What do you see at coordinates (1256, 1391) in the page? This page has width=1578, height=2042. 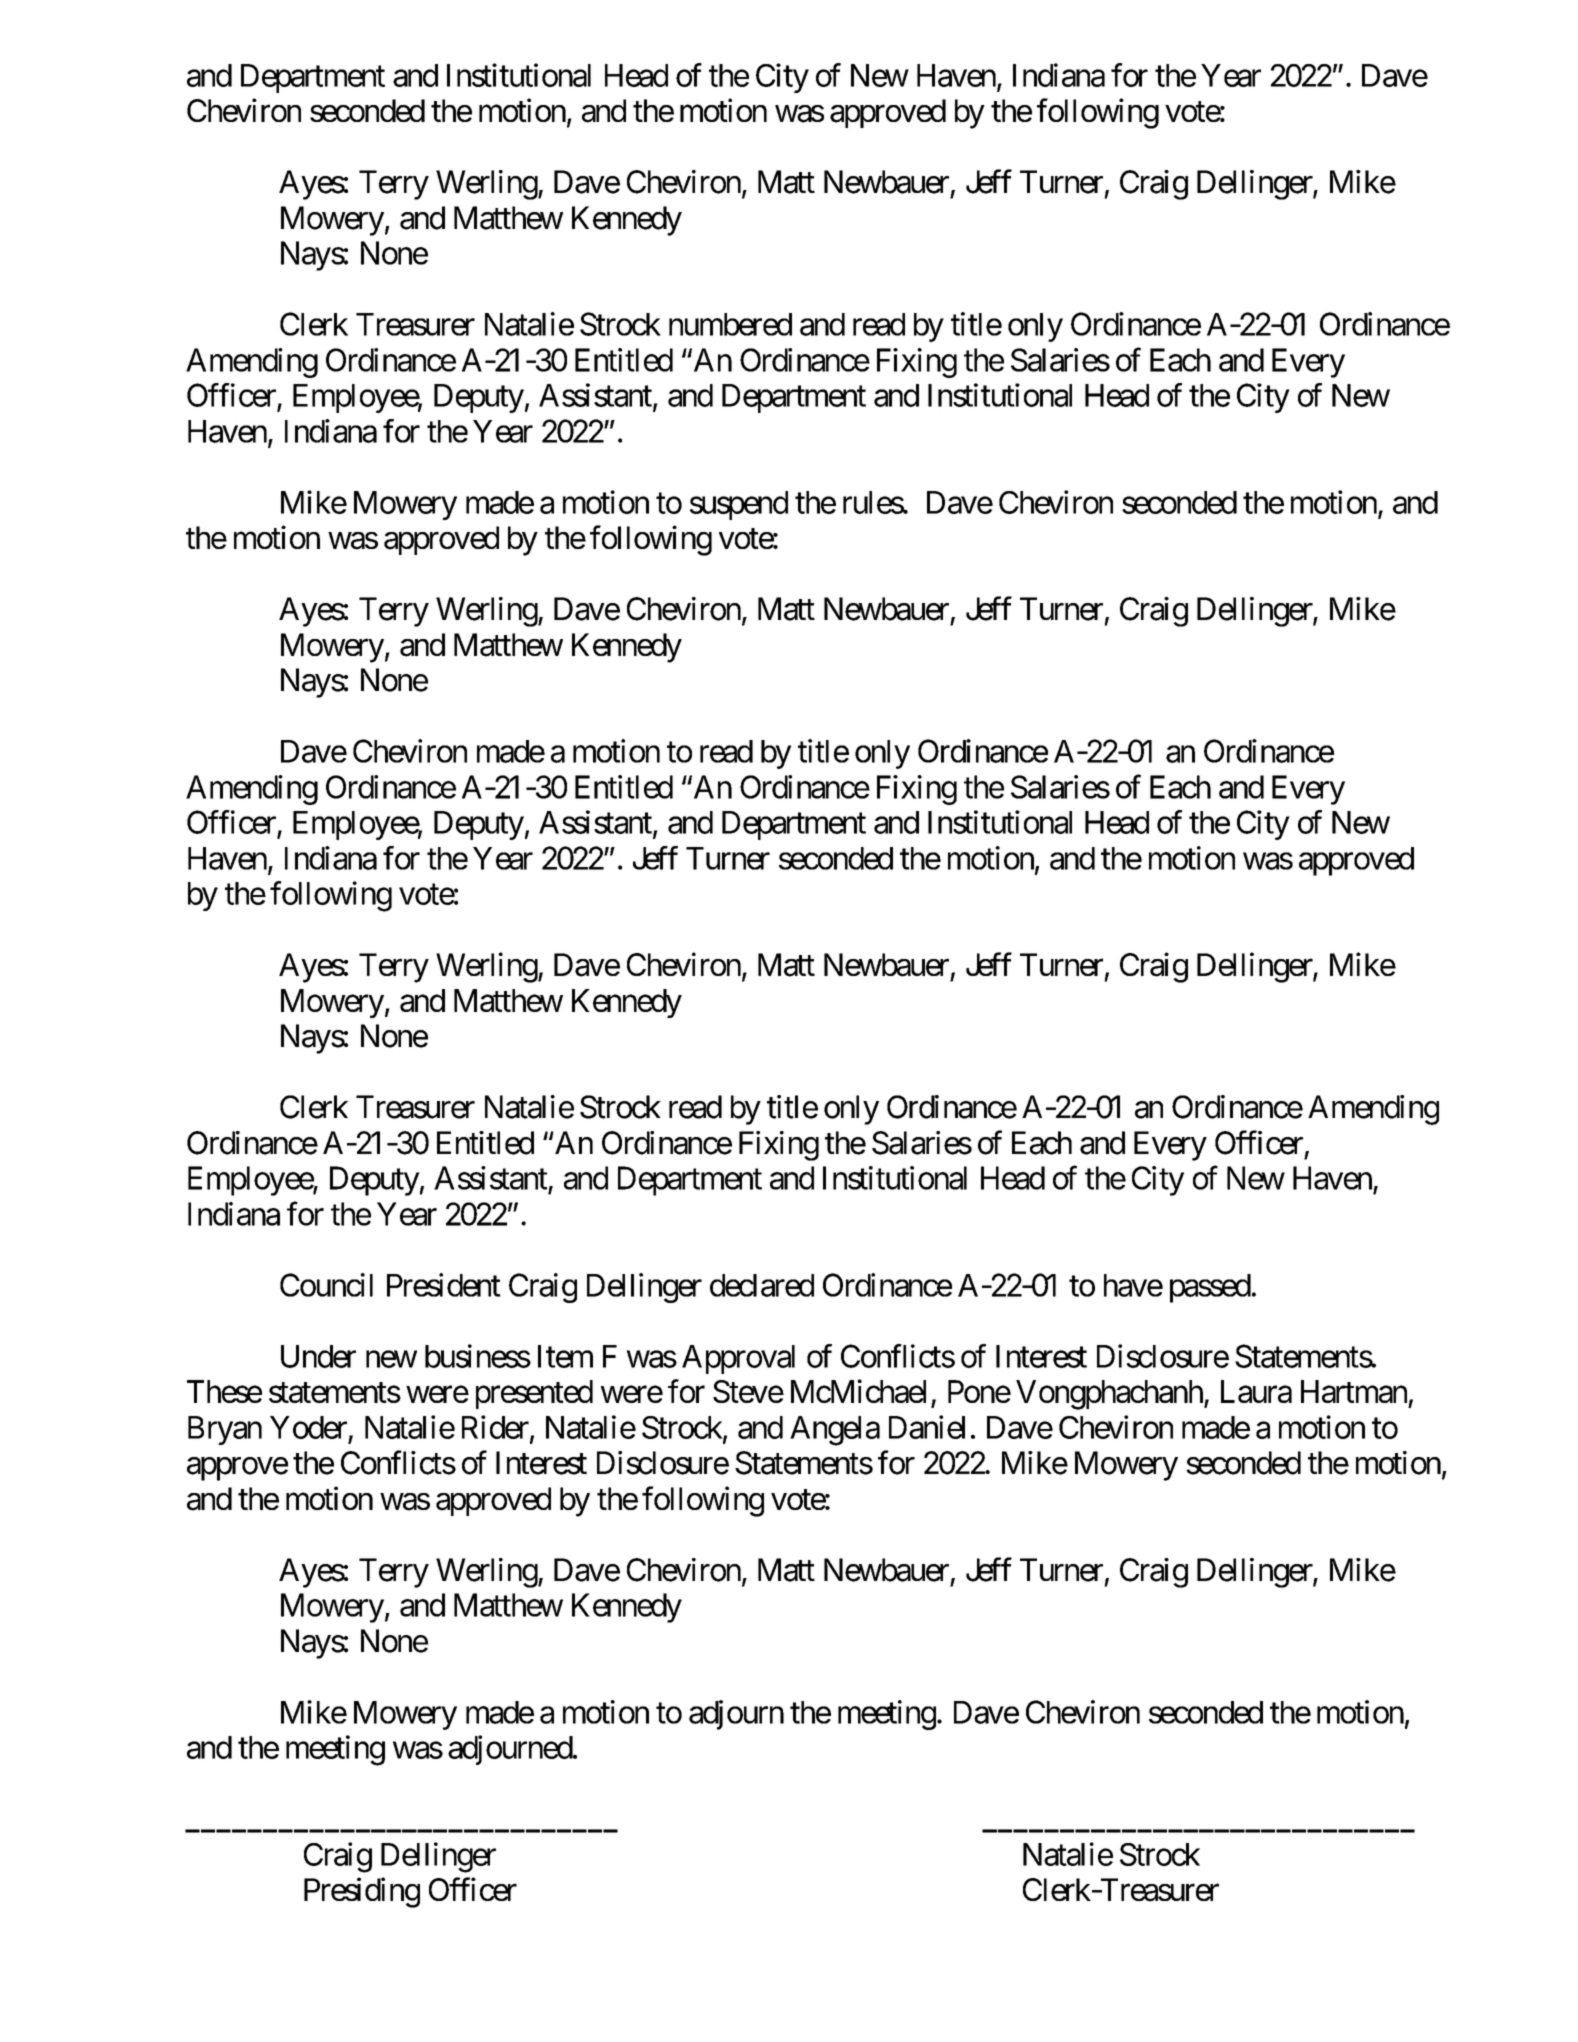 I see `Laura` at bounding box center [1256, 1391].
